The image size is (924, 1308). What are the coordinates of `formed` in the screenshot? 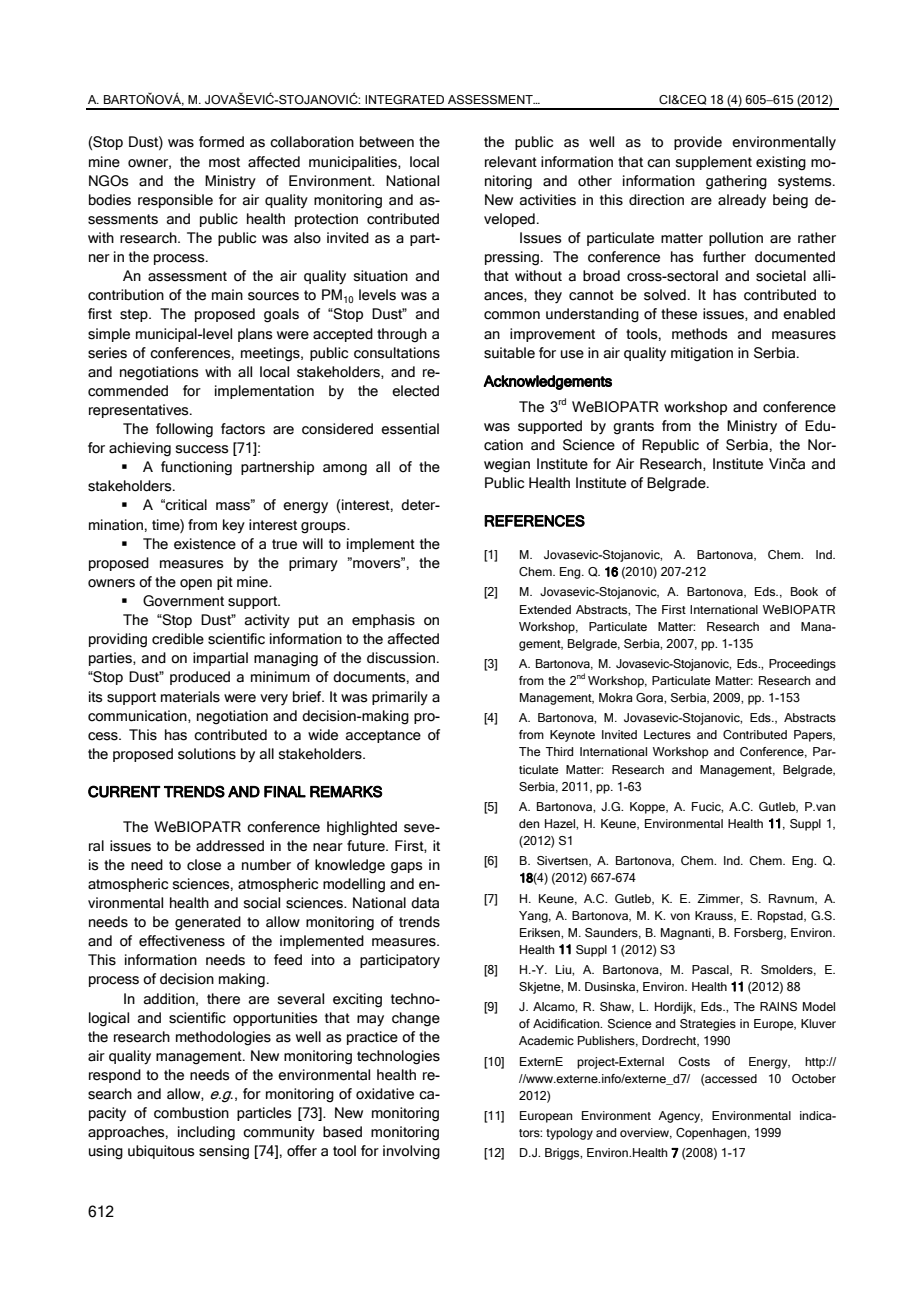 It's located at (221, 142).
